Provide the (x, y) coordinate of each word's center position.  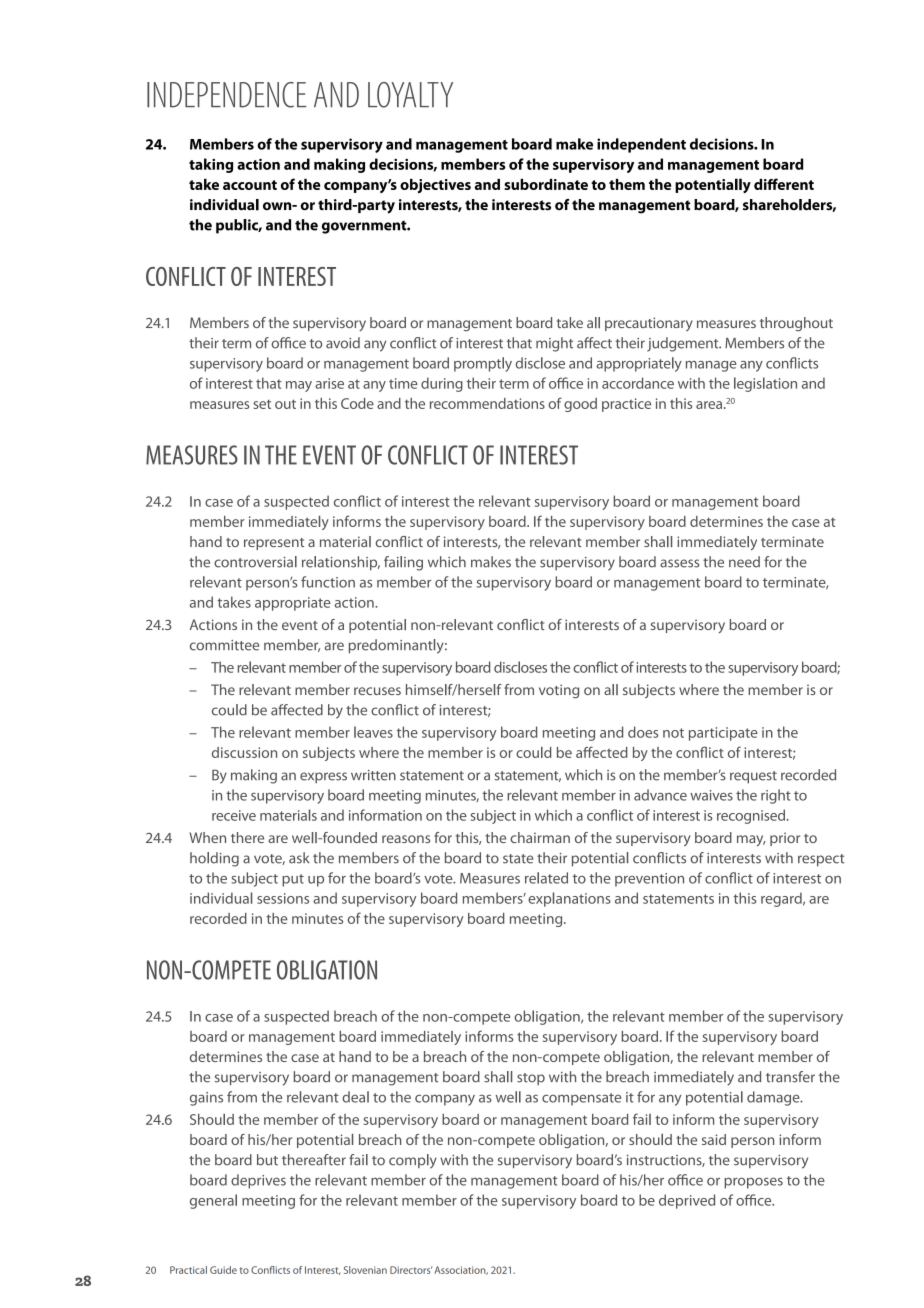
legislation (765, 384)
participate (723, 734)
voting (559, 691)
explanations (569, 899)
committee (224, 645)
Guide (223, 1270)
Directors (411, 1270)
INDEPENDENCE (226, 95)
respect (821, 860)
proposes (753, 1183)
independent (641, 145)
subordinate (546, 184)
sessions (283, 898)
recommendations (487, 403)
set (262, 404)
